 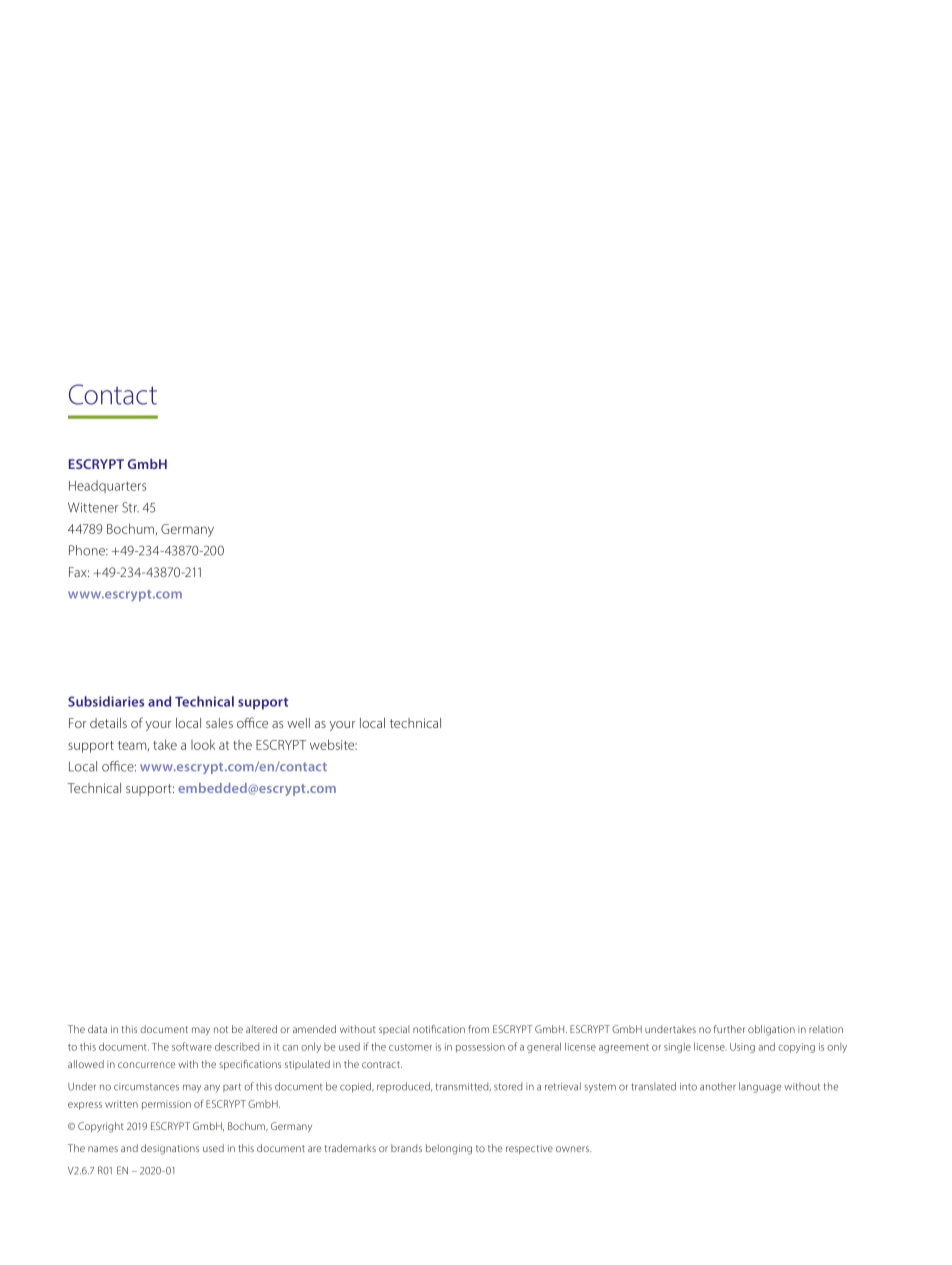 What do you see at coordinates (106, 701) in the screenshot?
I see `Subsidiaries` at bounding box center [106, 701].
